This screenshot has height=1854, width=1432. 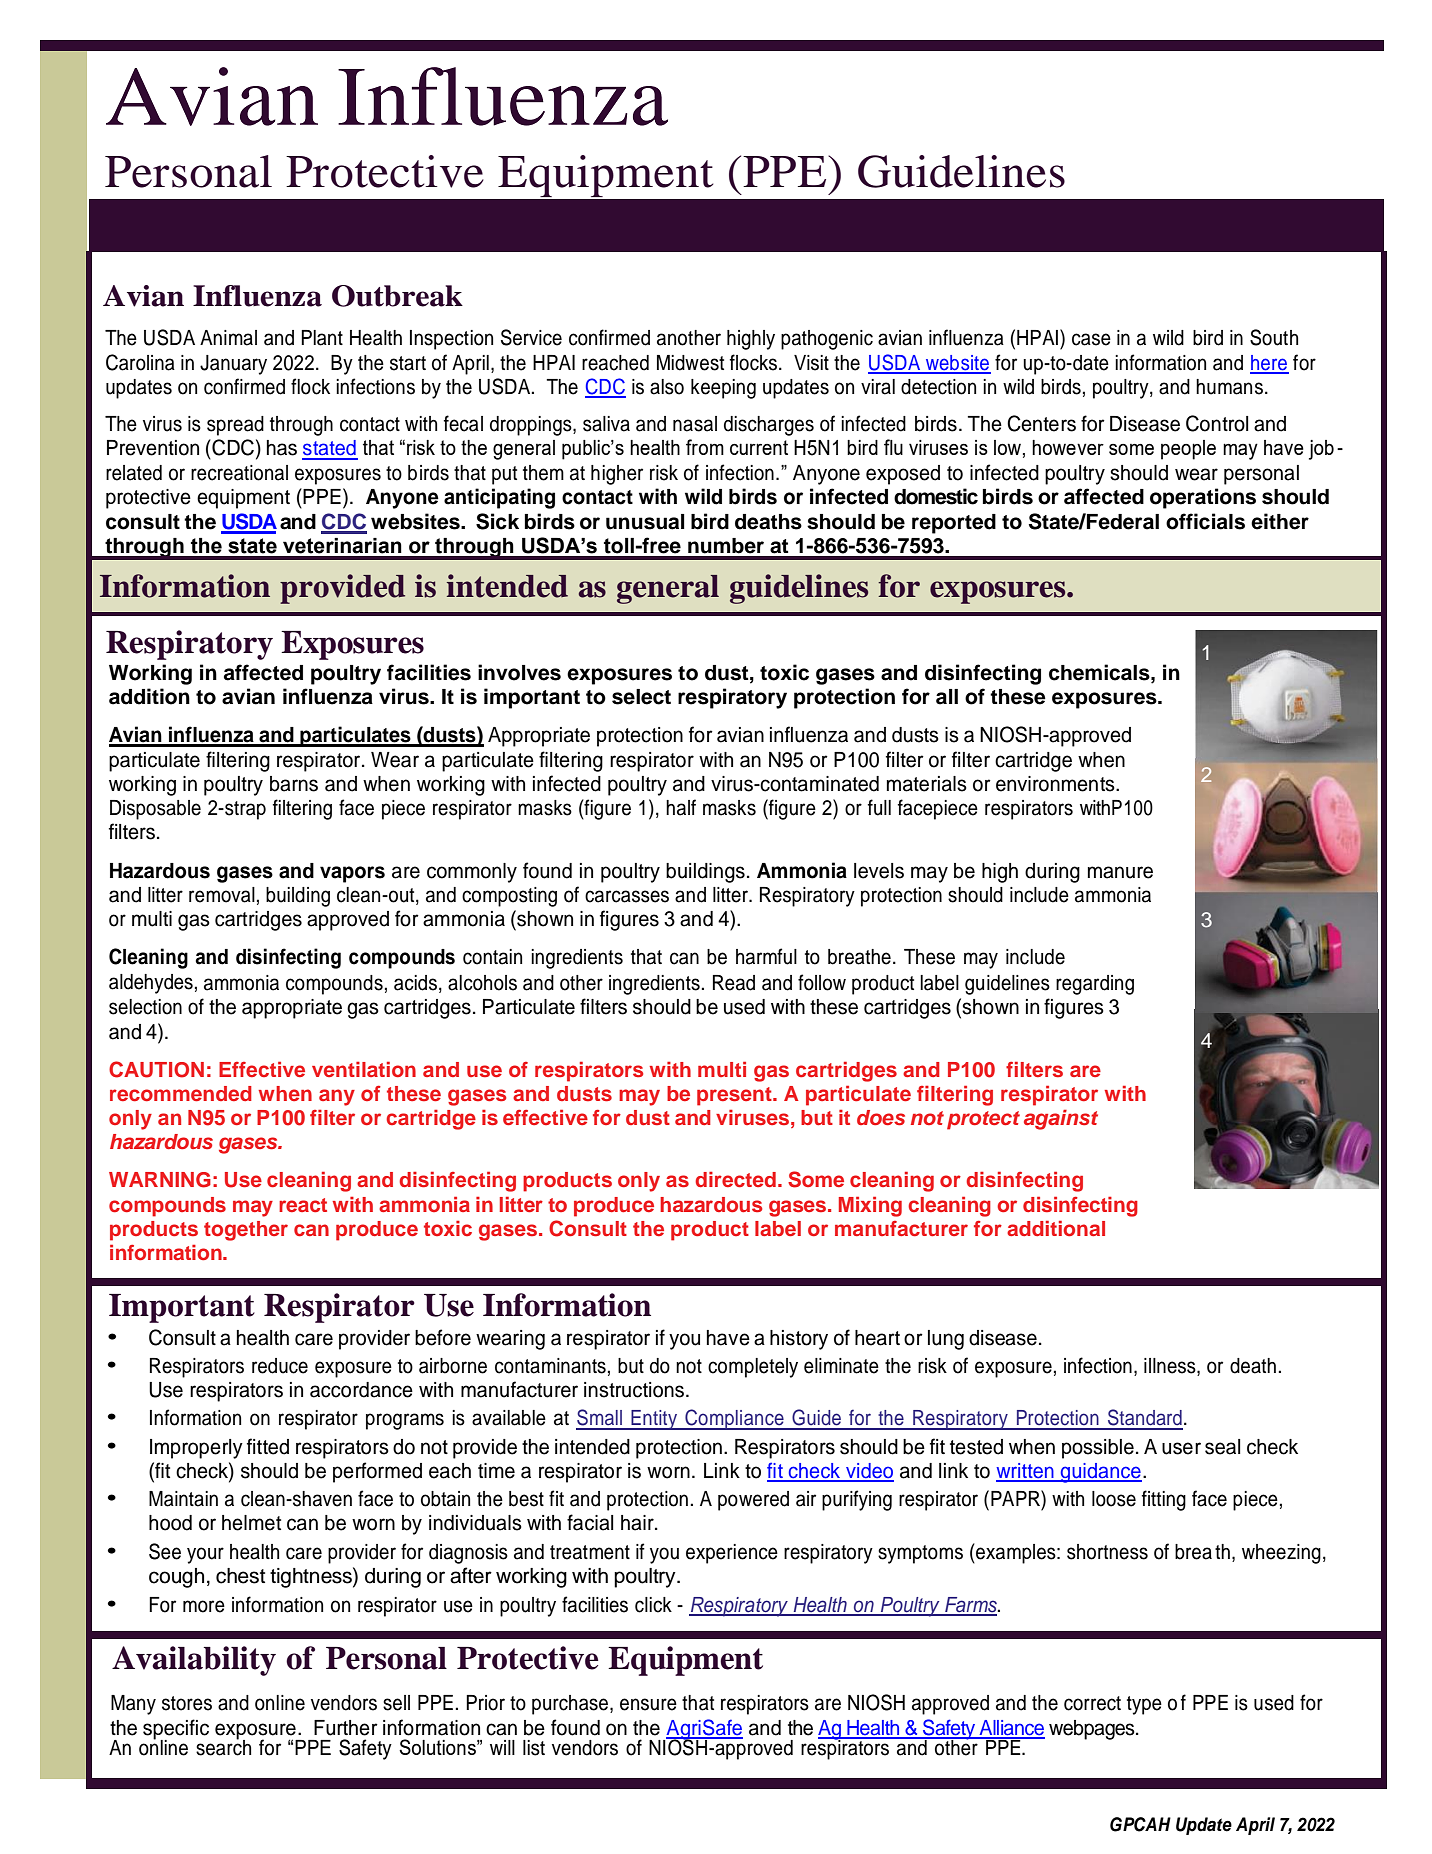 I want to click on humans, so click(x=1229, y=387).
